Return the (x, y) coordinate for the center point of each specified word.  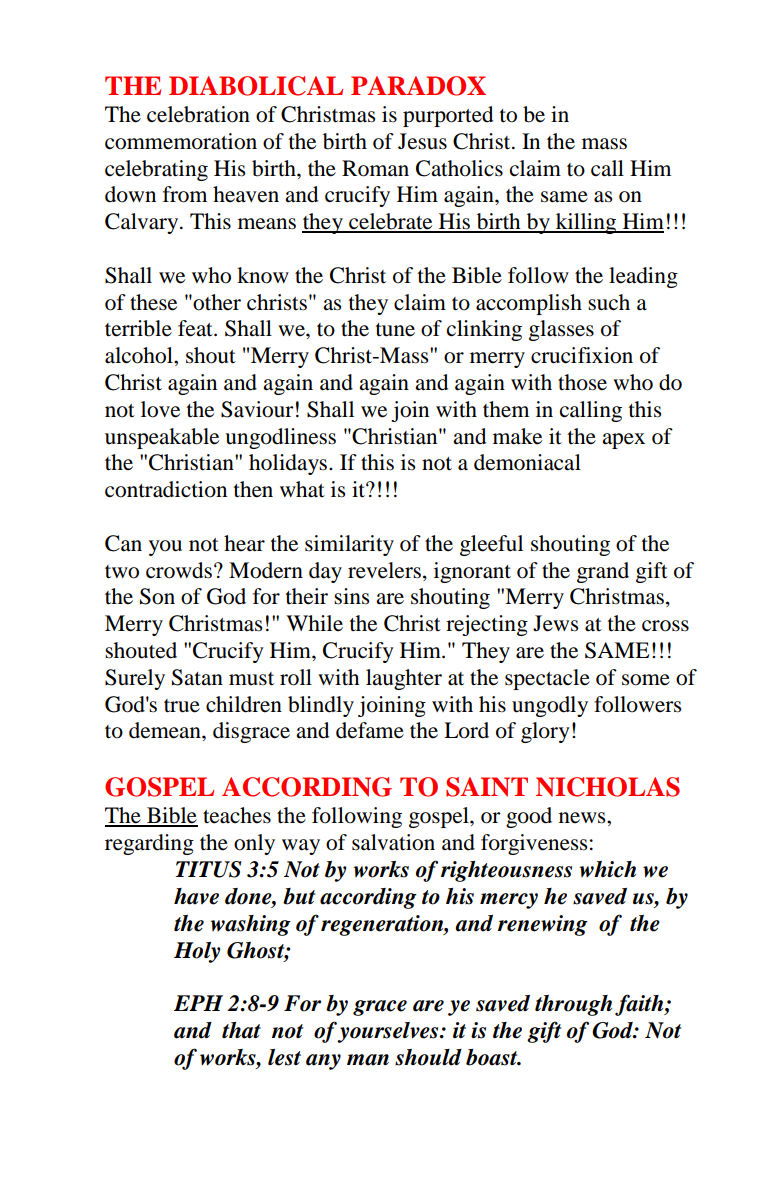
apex (623, 441)
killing (586, 223)
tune (395, 330)
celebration (198, 114)
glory (545, 732)
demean (166, 730)
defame (370, 730)
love (160, 409)
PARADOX (418, 86)
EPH (198, 1003)
